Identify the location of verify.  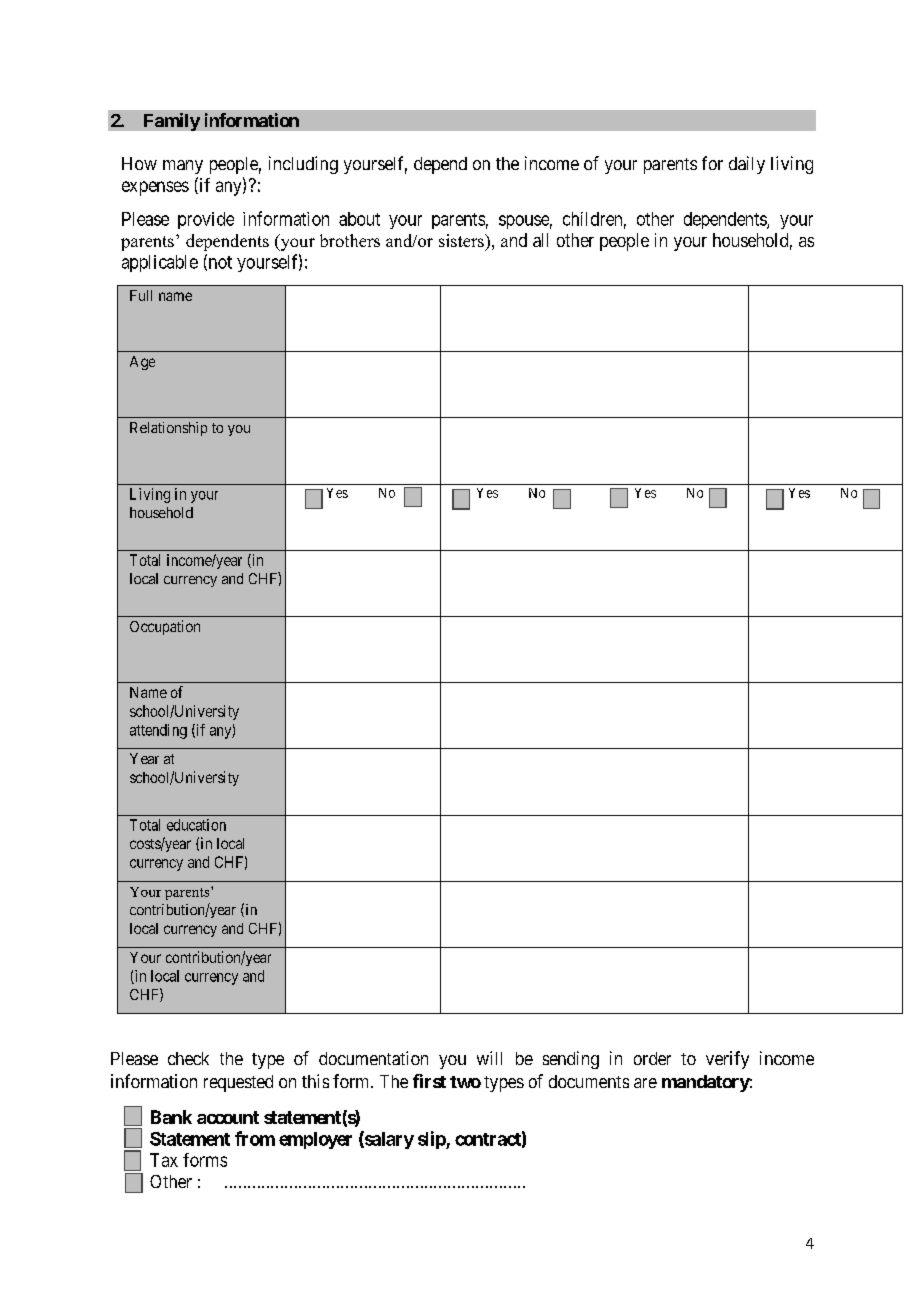
(727, 1060).
